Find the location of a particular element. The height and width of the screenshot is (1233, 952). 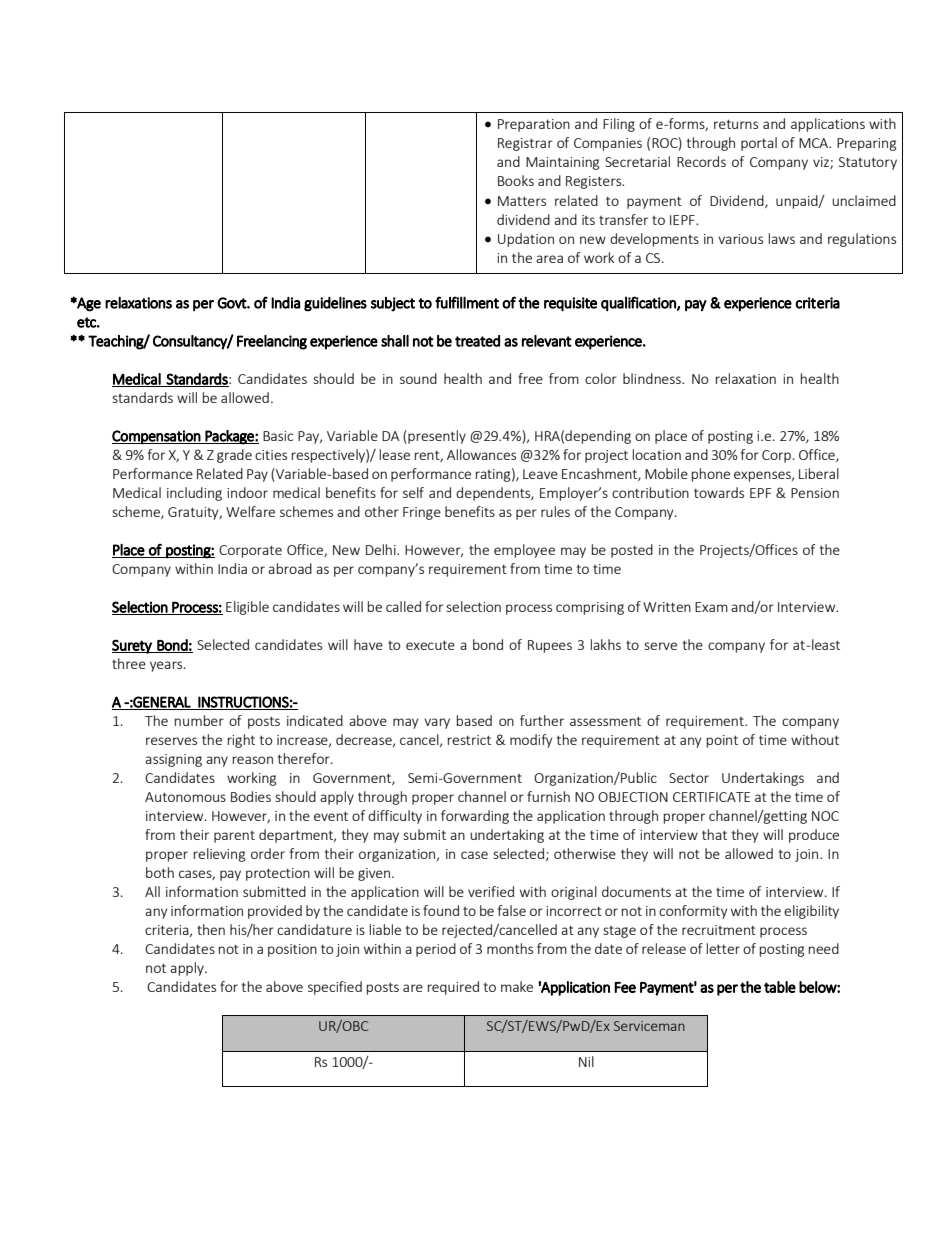

Registrar is located at coordinates (525, 144).
